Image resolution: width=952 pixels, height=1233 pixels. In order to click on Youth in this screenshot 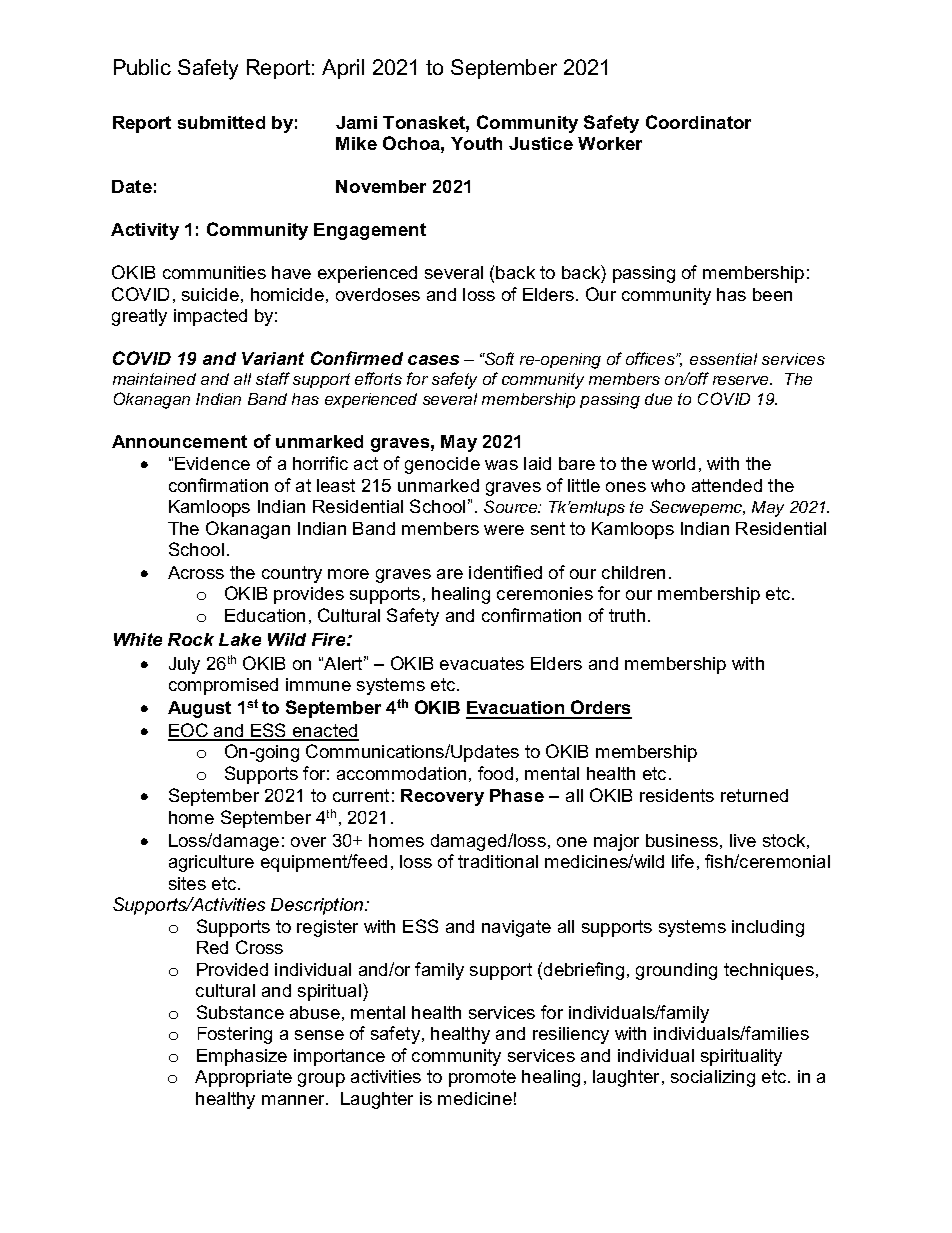, I will do `click(476, 143)`.
